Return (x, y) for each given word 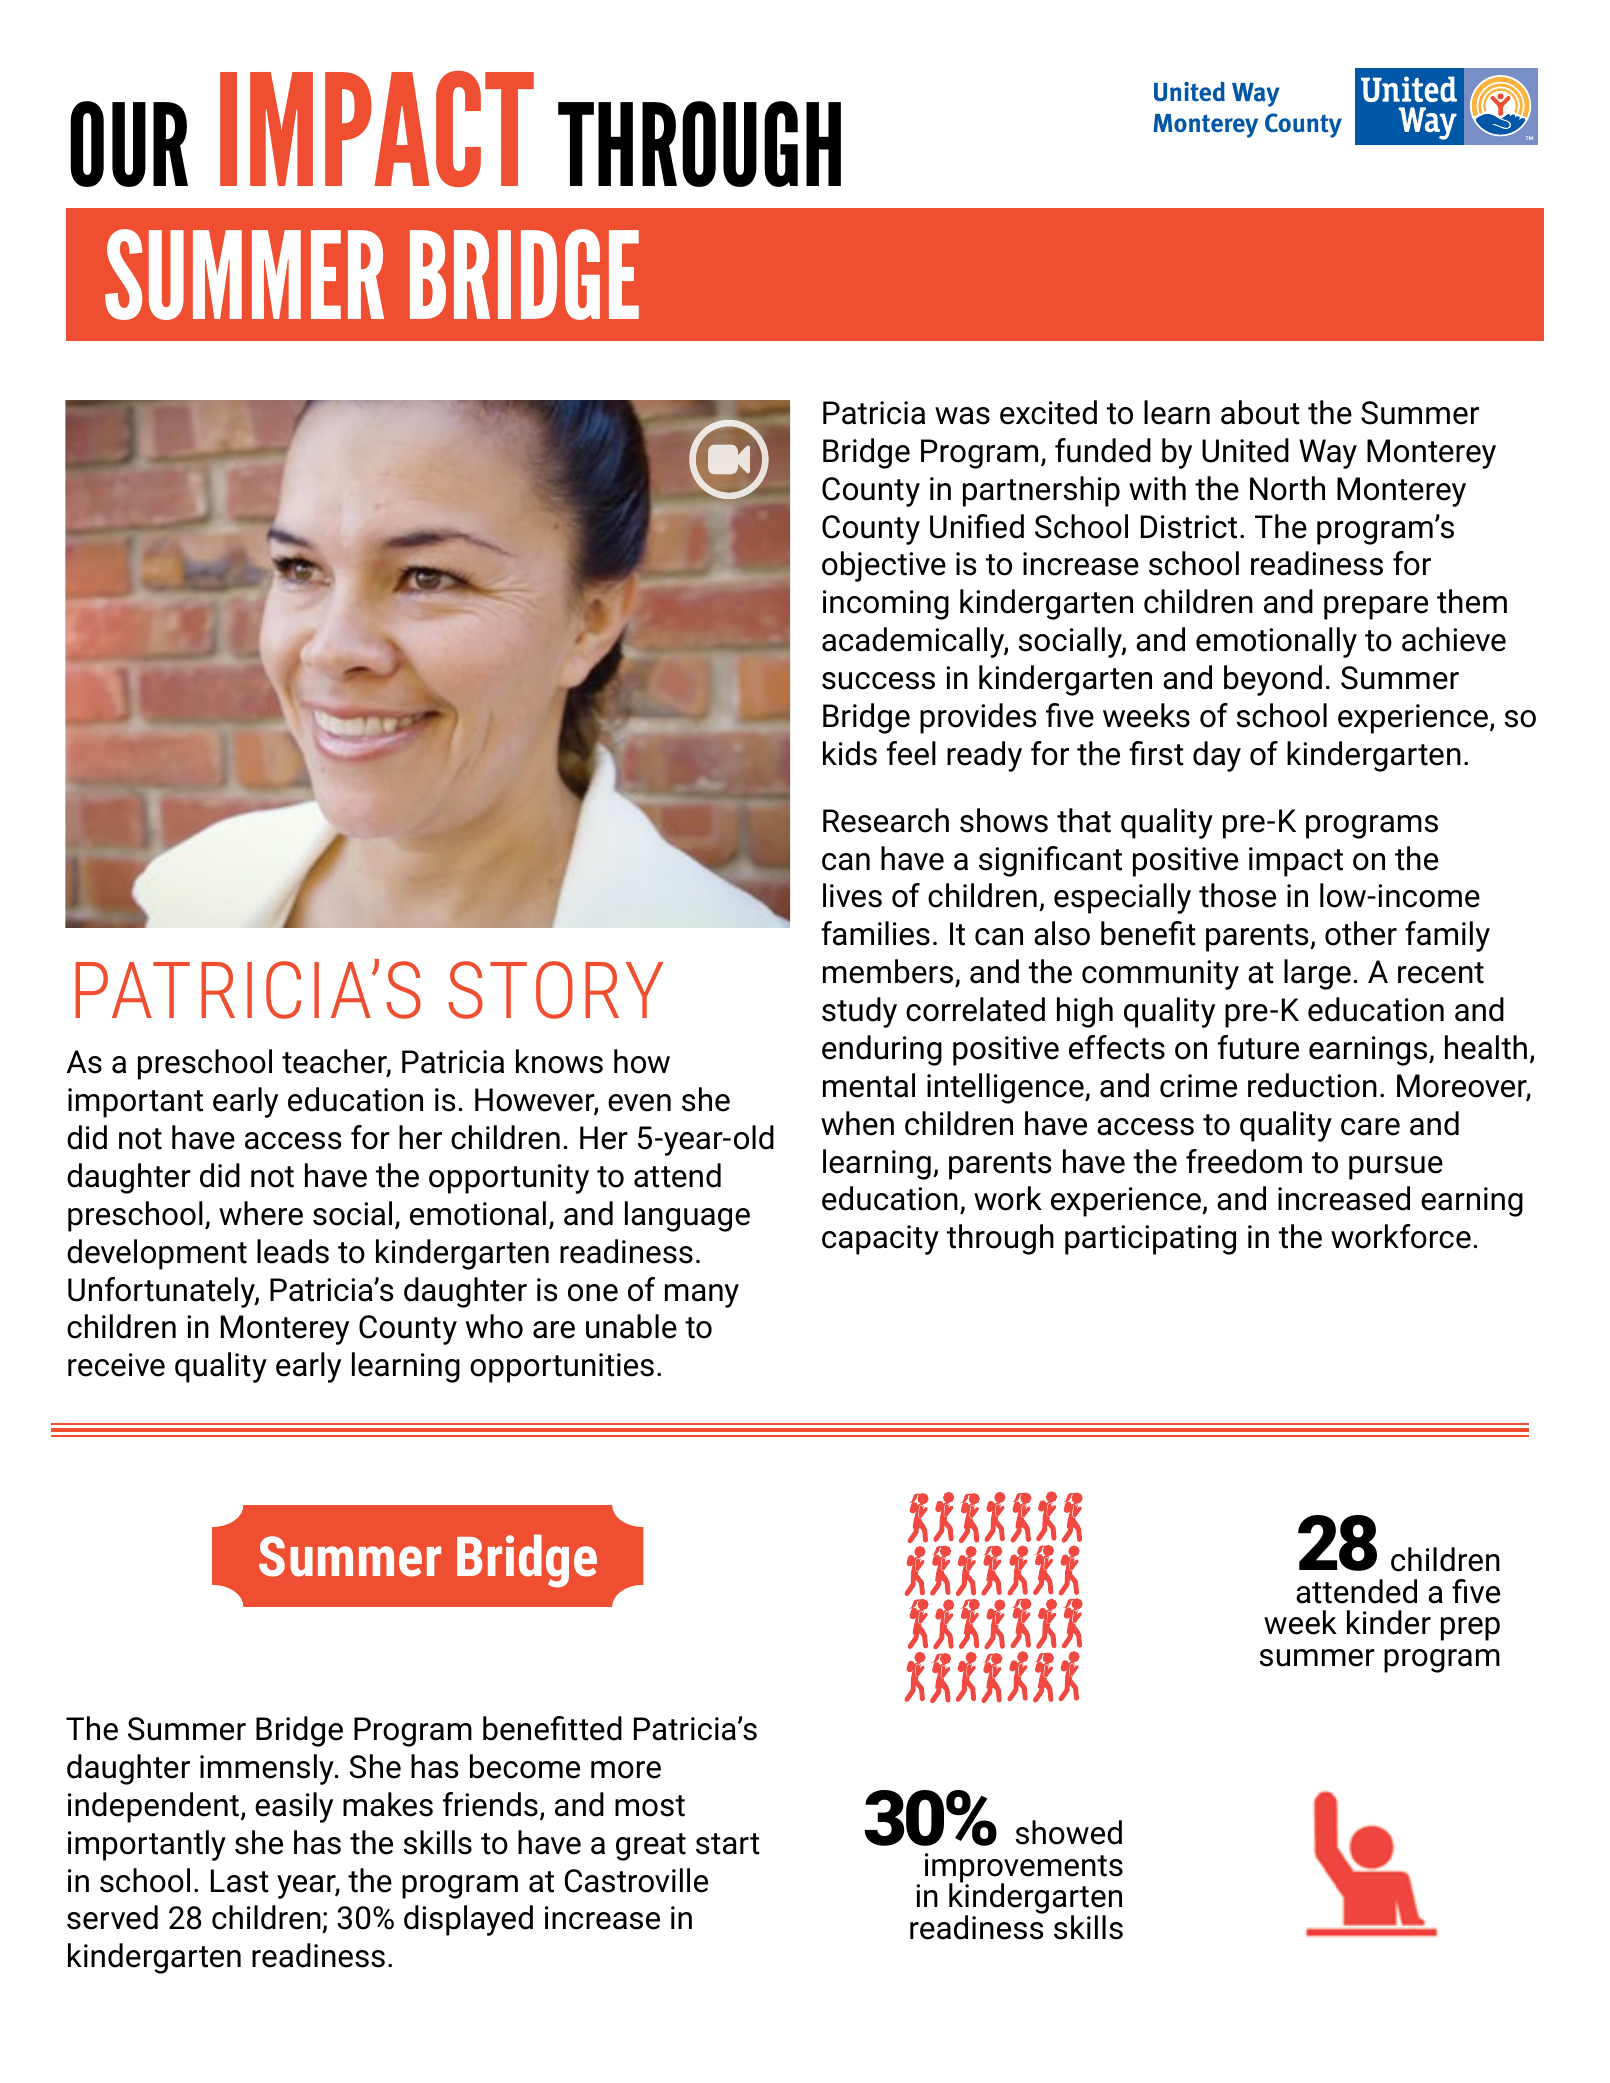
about (1260, 412)
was (962, 416)
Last (240, 1881)
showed (1069, 1832)
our (129, 144)
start (728, 1844)
